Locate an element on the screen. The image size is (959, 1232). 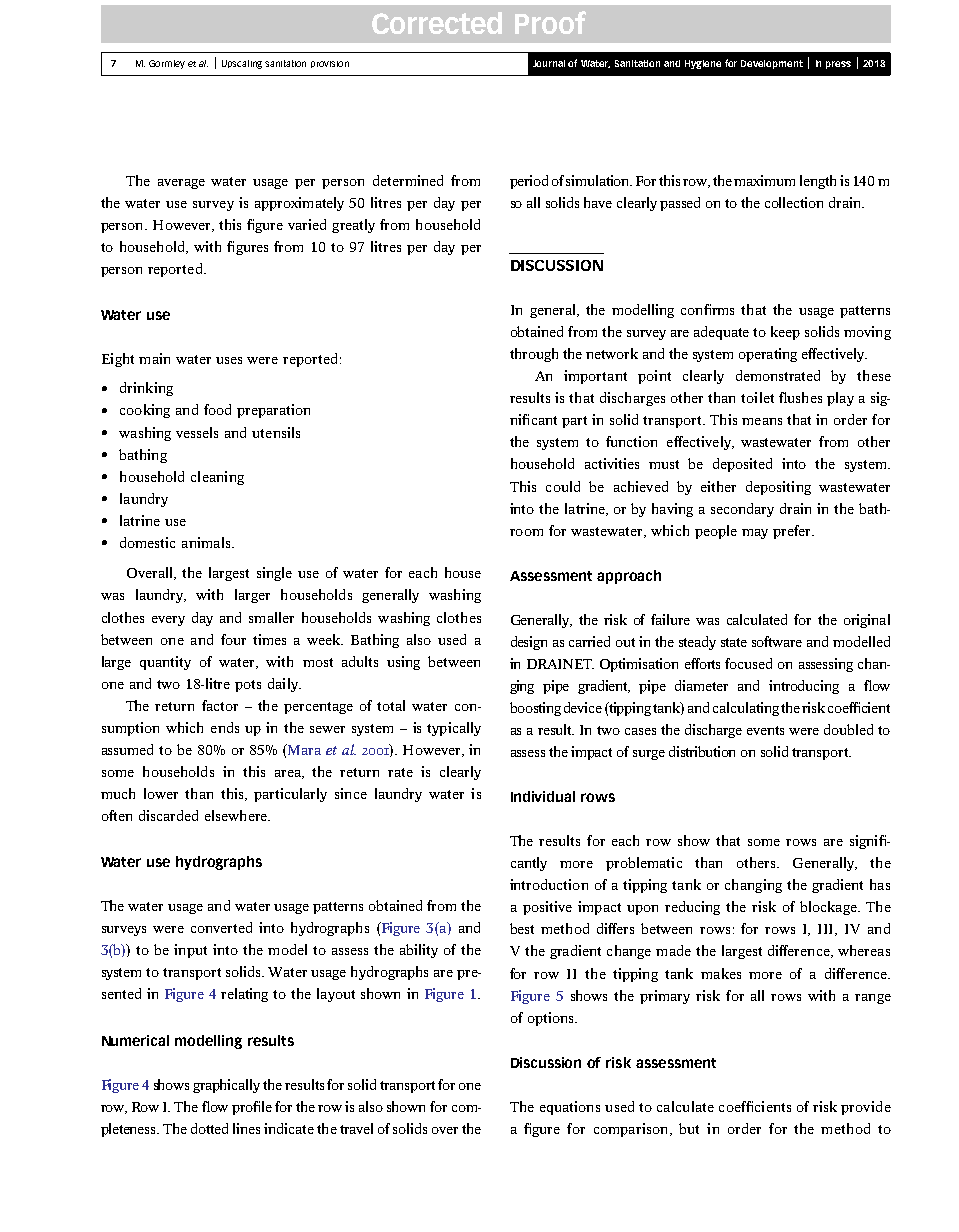
prefer is located at coordinates (793, 532).
